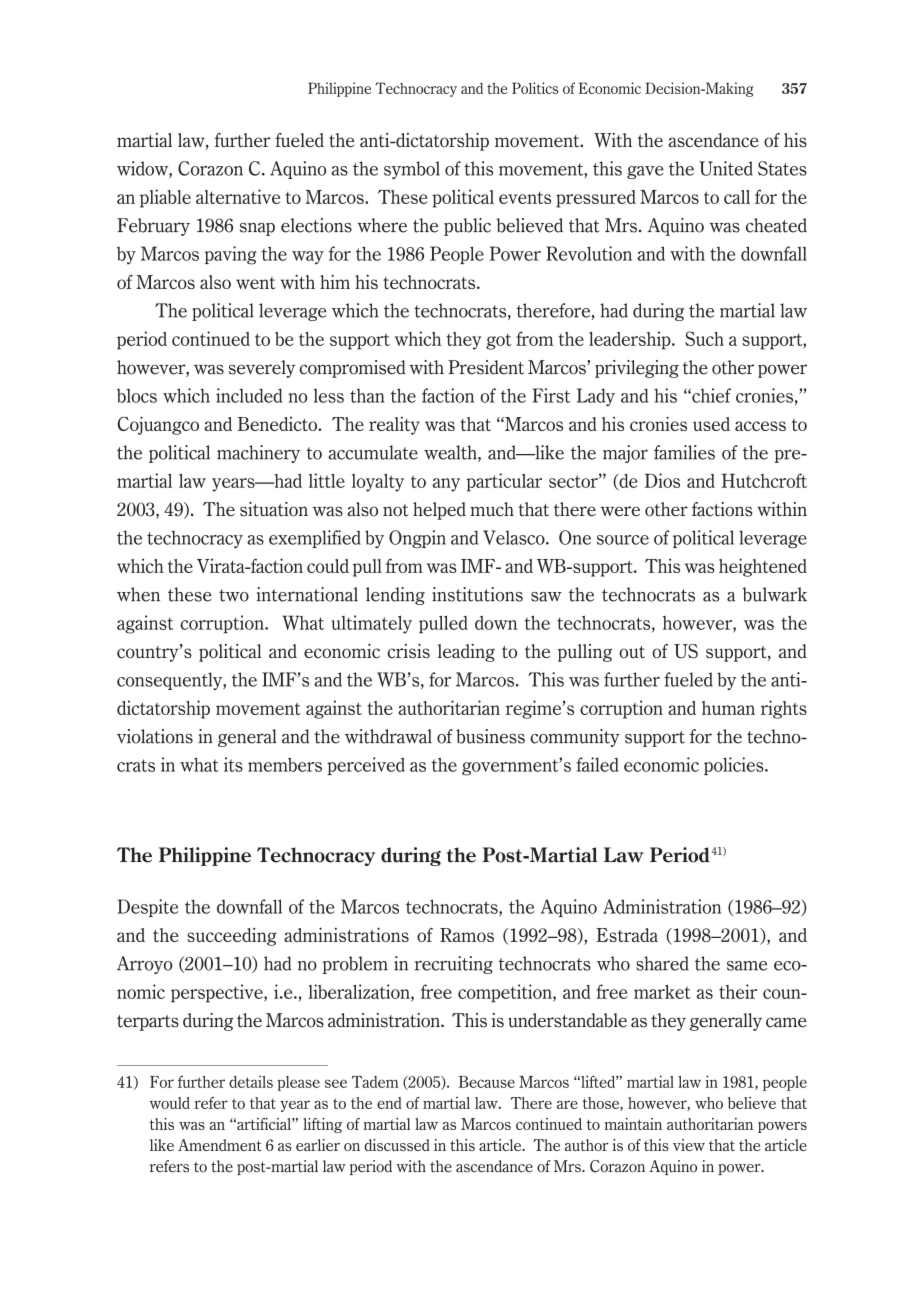  What do you see at coordinates (147, 908) in the document?
I see `Despite` at bounding box center [147, 908].
